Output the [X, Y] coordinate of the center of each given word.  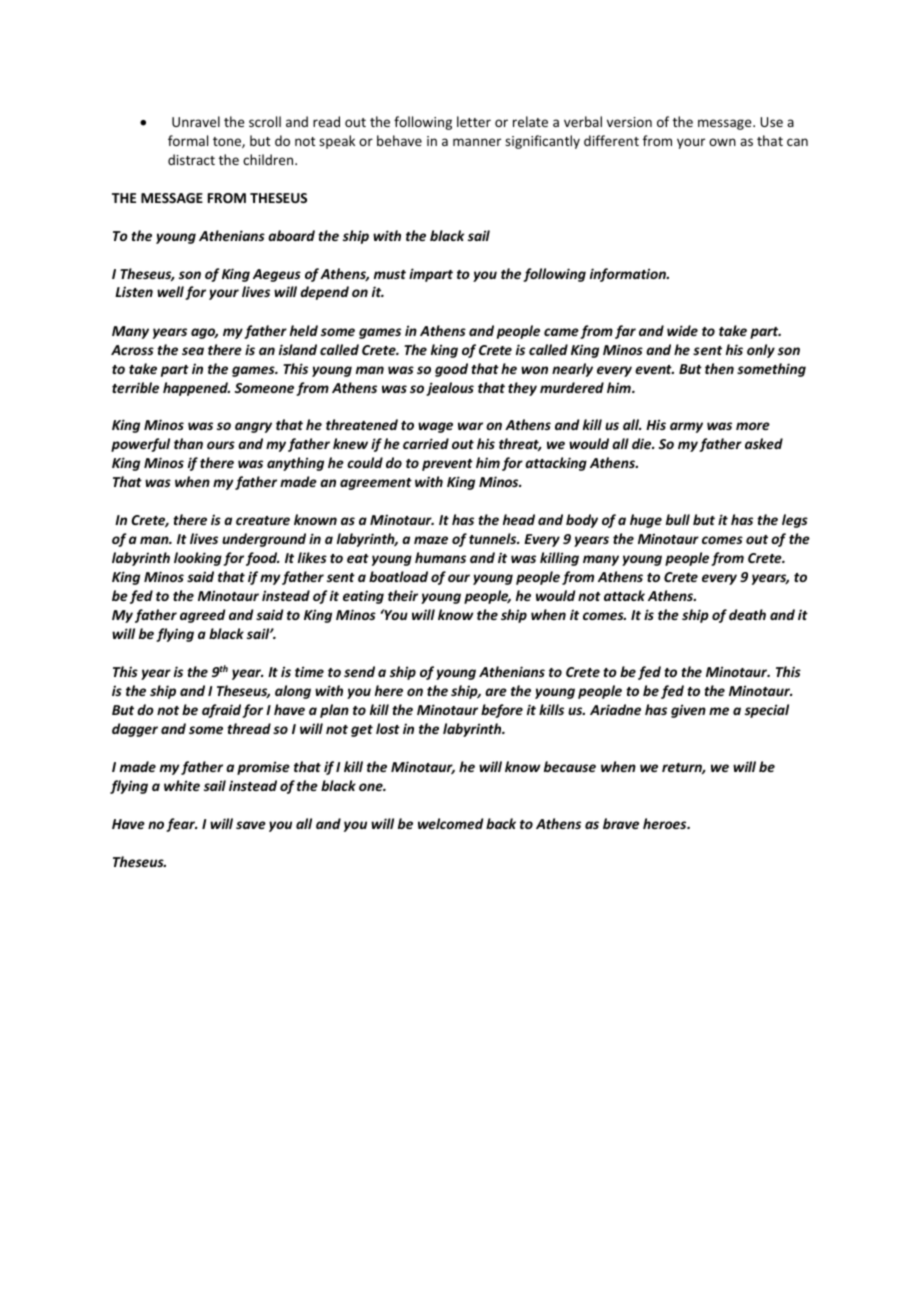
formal [188, 140]
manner [477, 142]
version [629, 122]
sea [193, 351]
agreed [202, 616]
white [182, 785]
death [747, 614]
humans [440, 557]
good [451, 370]
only [761, 351]
